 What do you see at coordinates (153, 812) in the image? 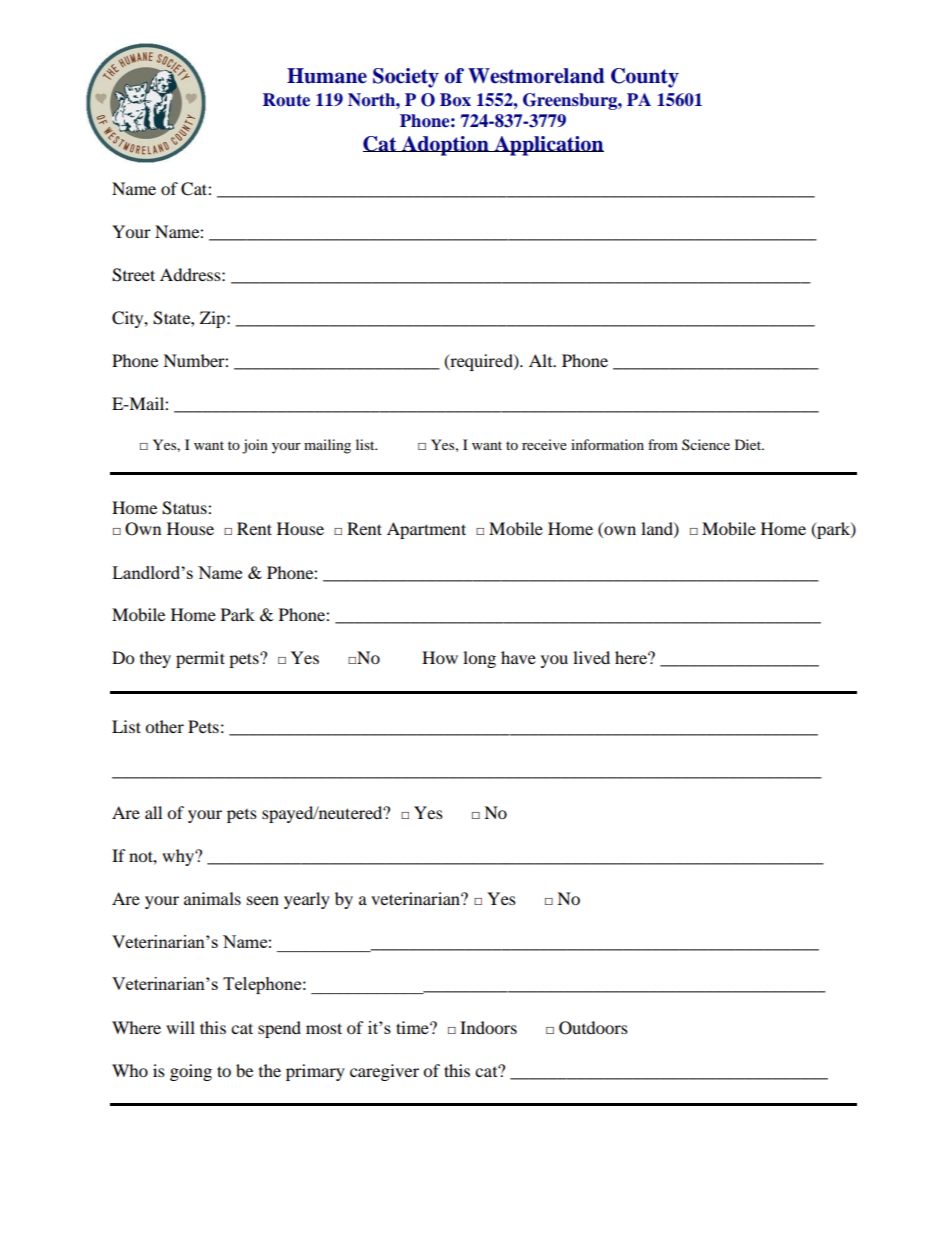
I see `all` at bounding box center [153, 812].
